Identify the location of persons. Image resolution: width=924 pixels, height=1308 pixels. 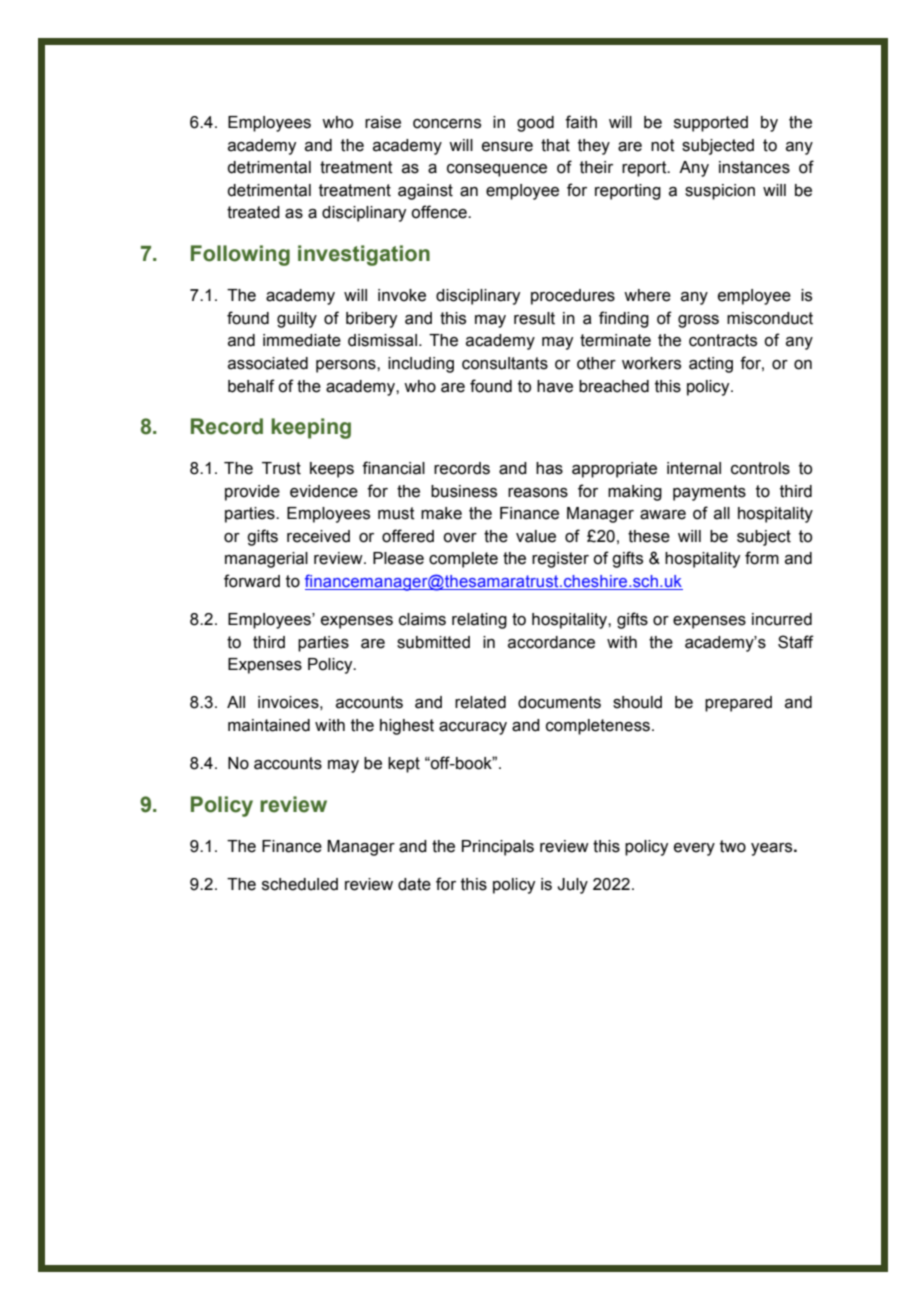
(347, 366).
